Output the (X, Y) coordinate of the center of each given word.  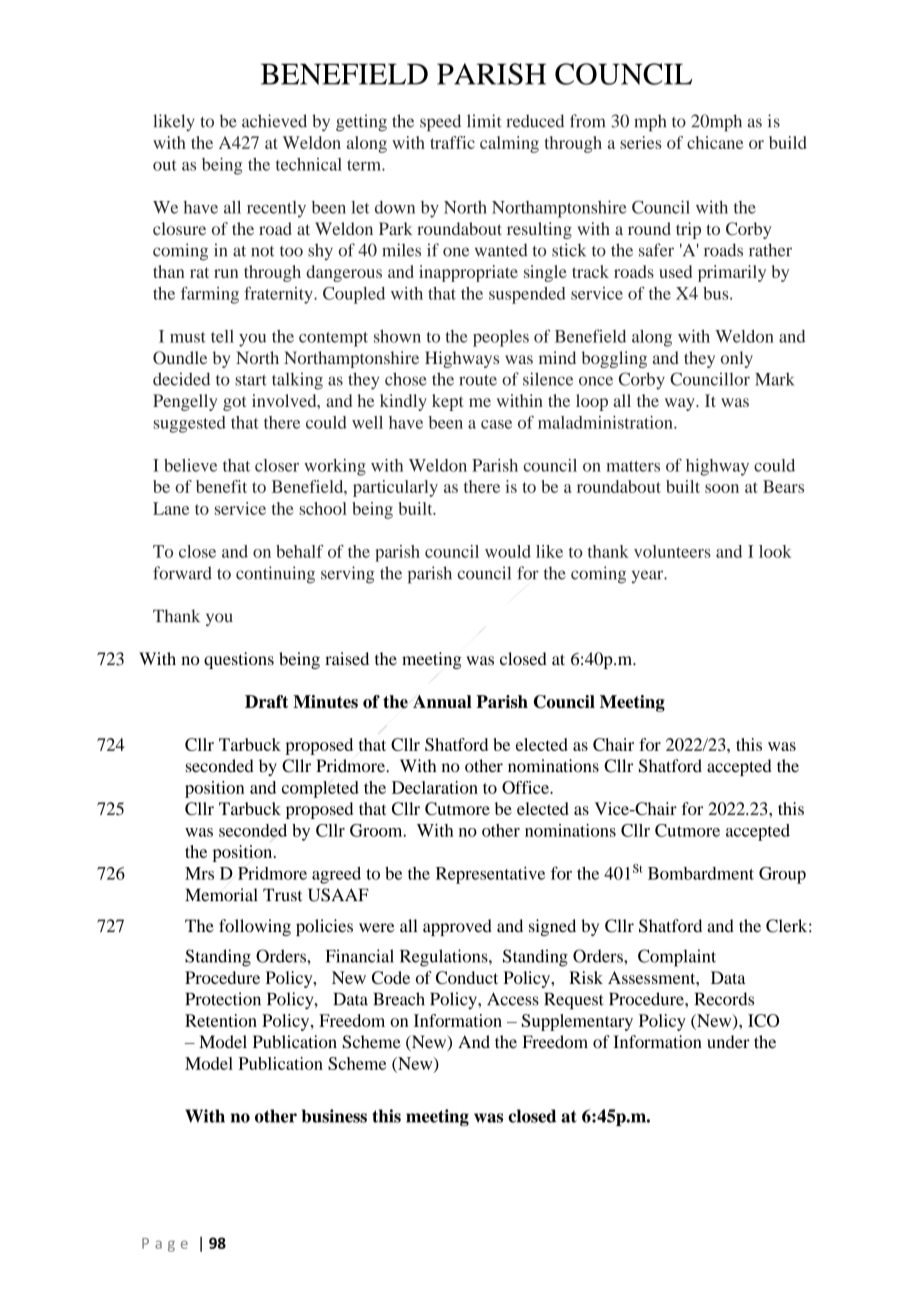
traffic (452, 142)
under (728, 1042)
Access (513, 999)
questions (239, 660)
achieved (274, 121)
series (641, 142)
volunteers (672, 551)
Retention (221, 1020)
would (508, 551)
